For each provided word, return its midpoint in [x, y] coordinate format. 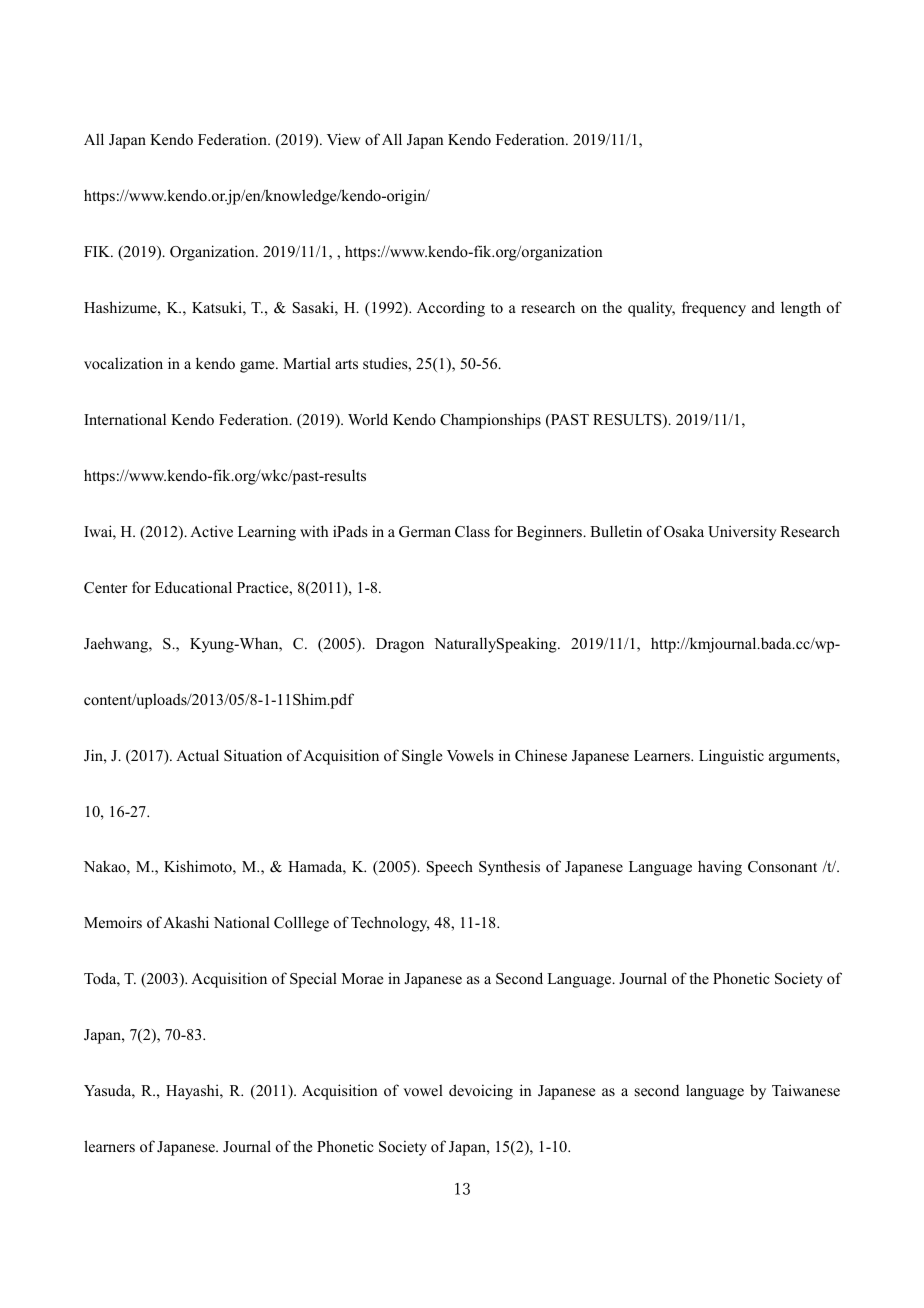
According [451, 309]
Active [211, 531]
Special [313, 980]
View [344, 139]
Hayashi [193, 1092]
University [742, 533]
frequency [714, 309]
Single [422, 757]
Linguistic [731, 757]
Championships [490, 421]
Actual [197, 755]
